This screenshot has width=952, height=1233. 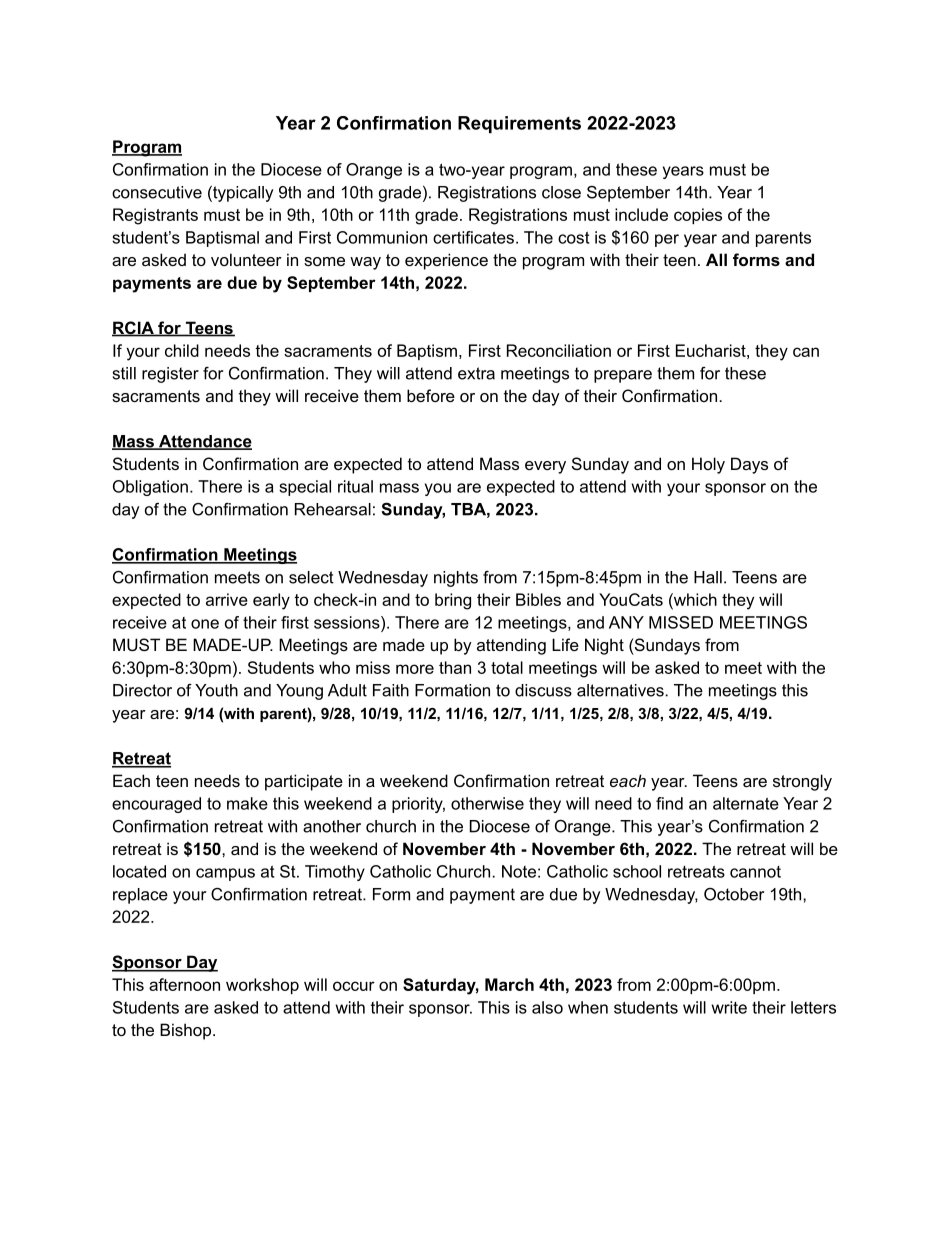 I want to click on consecutive, so click(x=157, y=192).
